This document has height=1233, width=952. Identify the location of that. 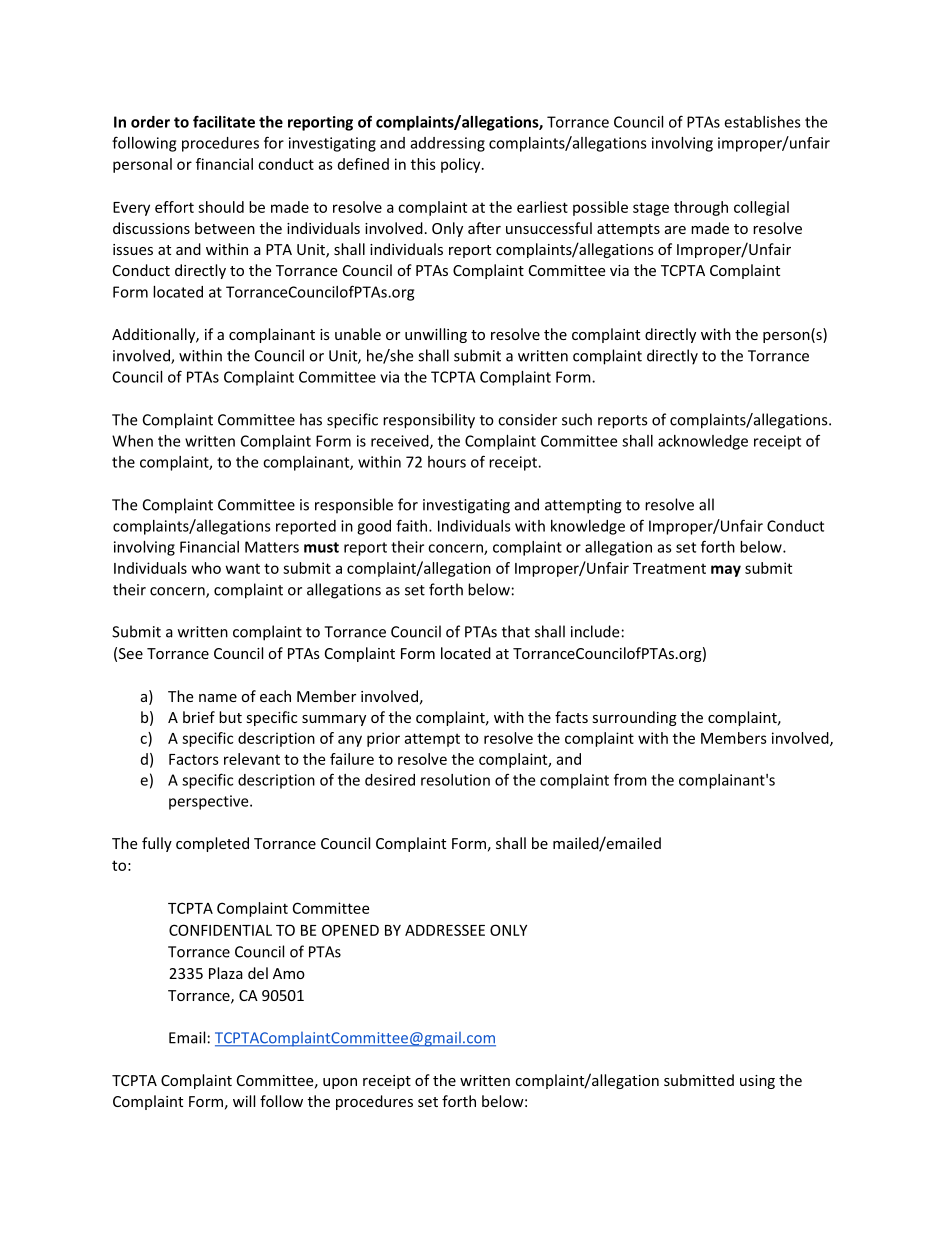
(516, 631).
